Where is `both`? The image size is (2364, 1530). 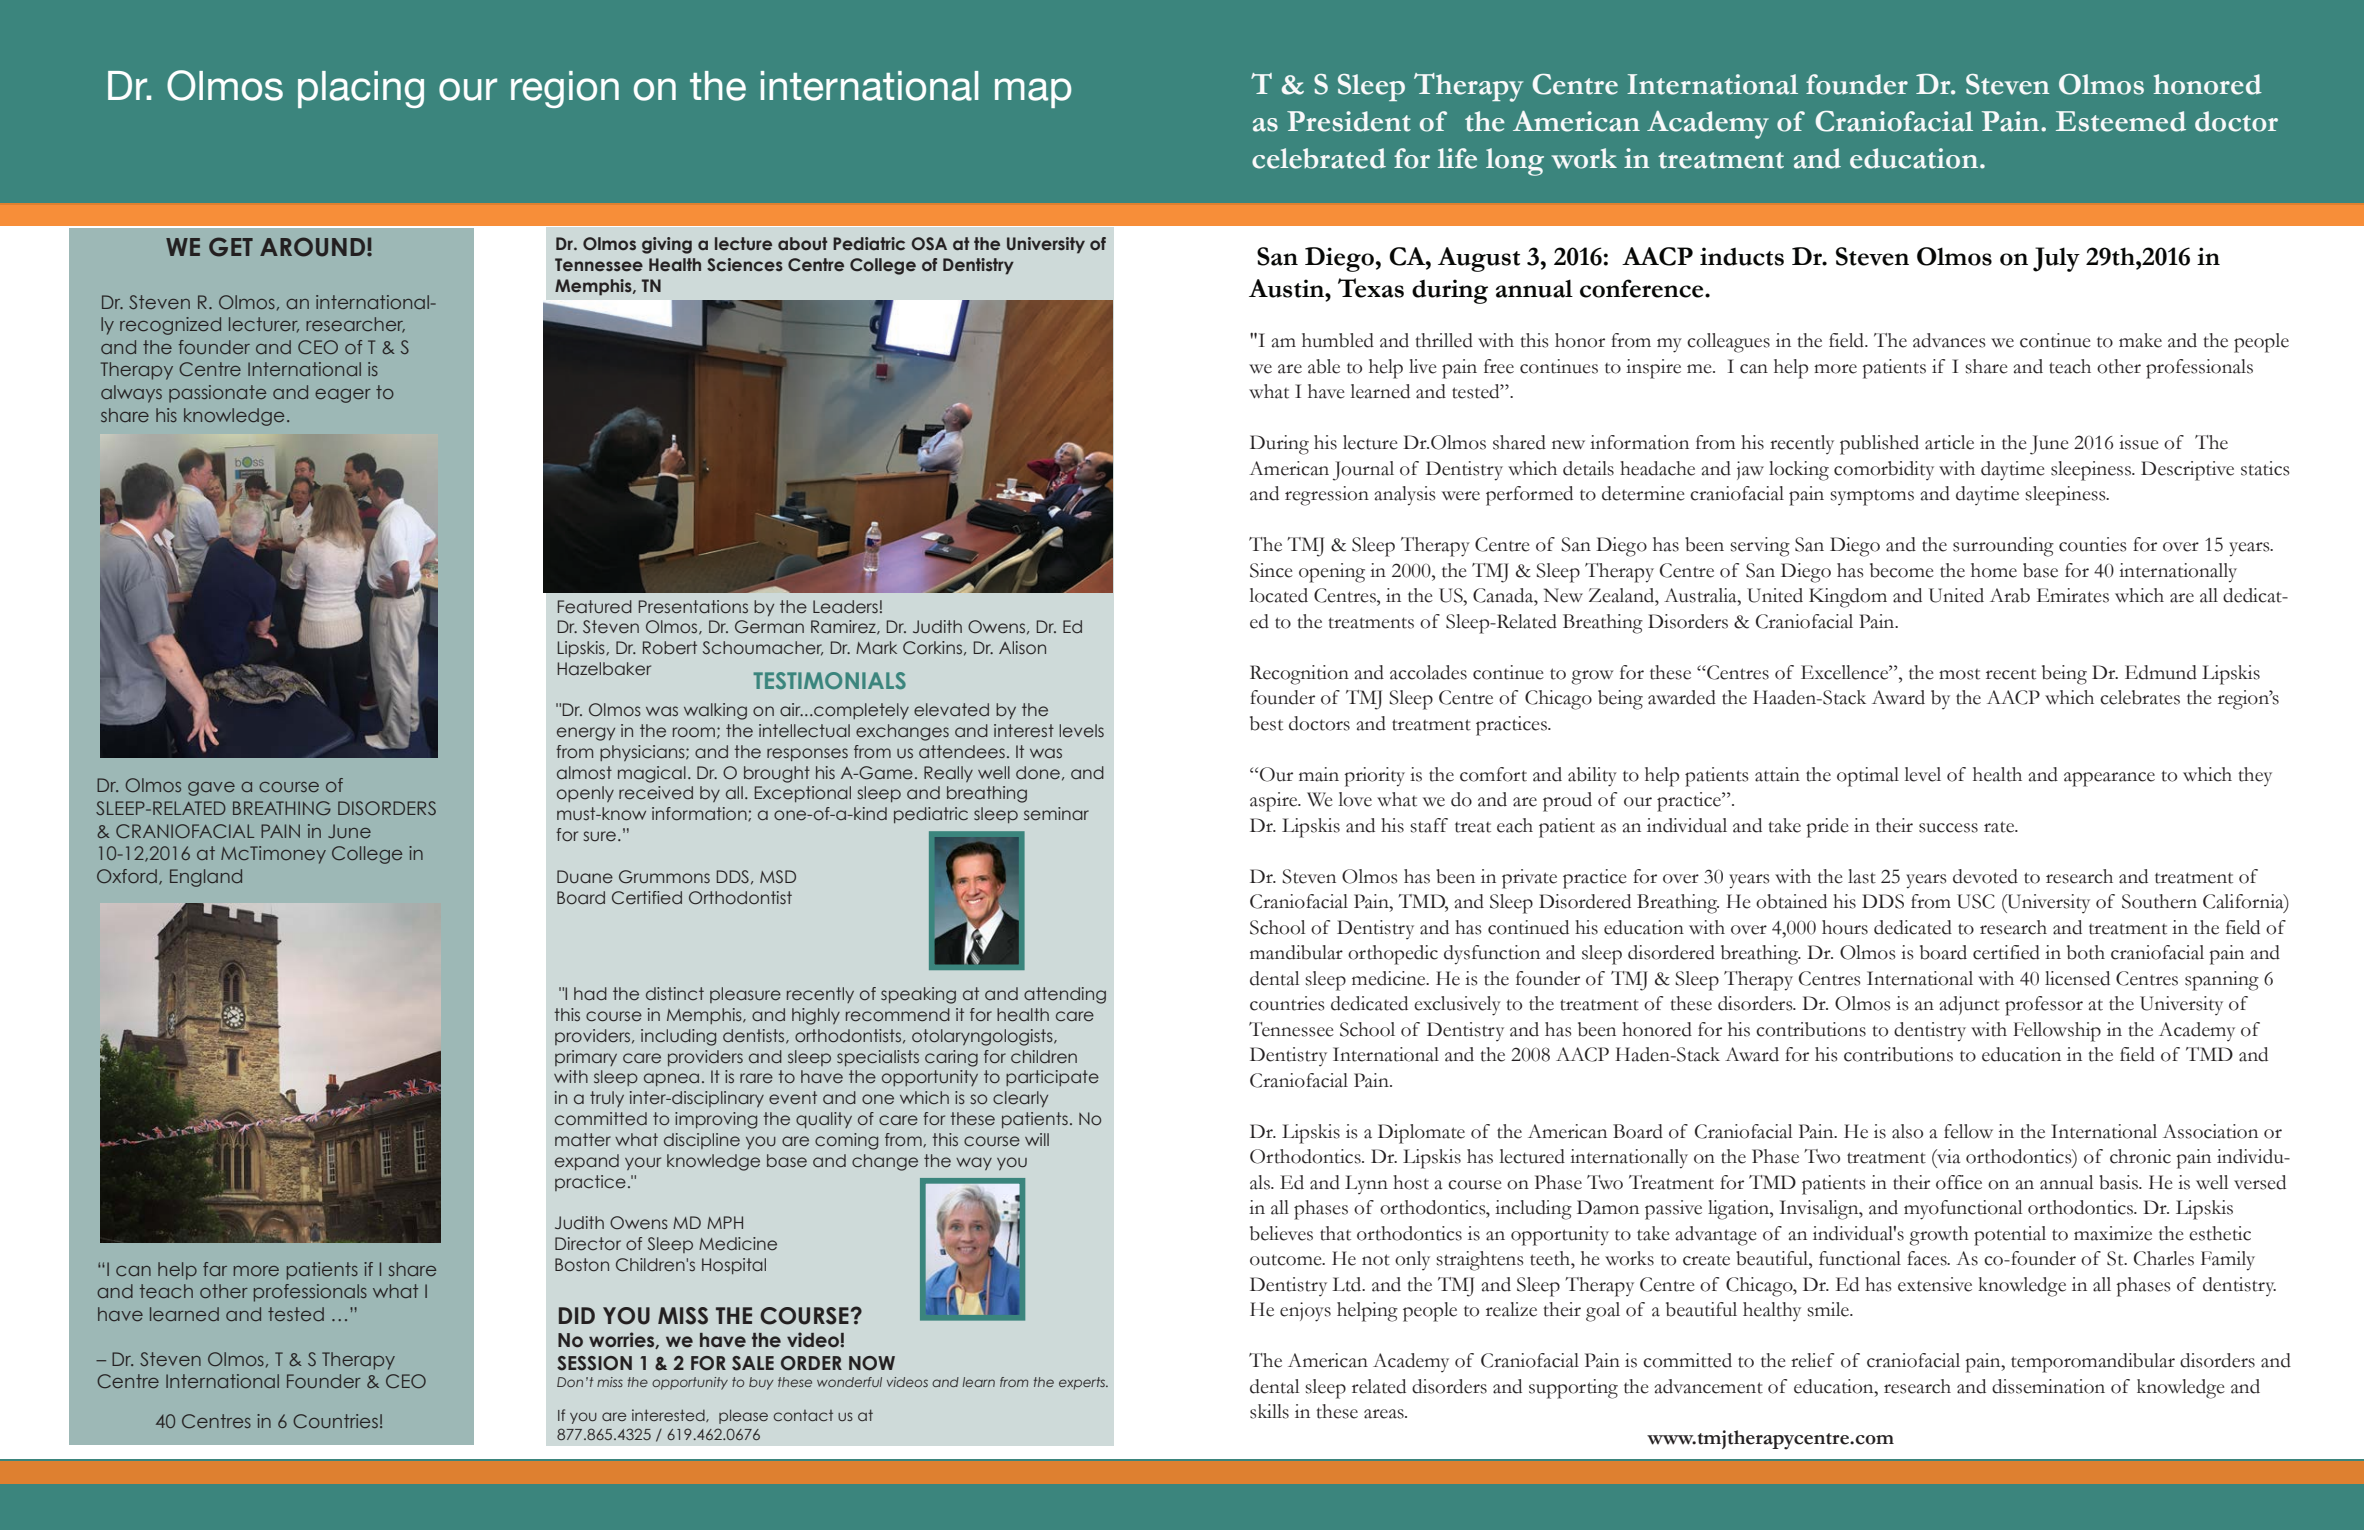
both is located at coordinates (2086, 952).
